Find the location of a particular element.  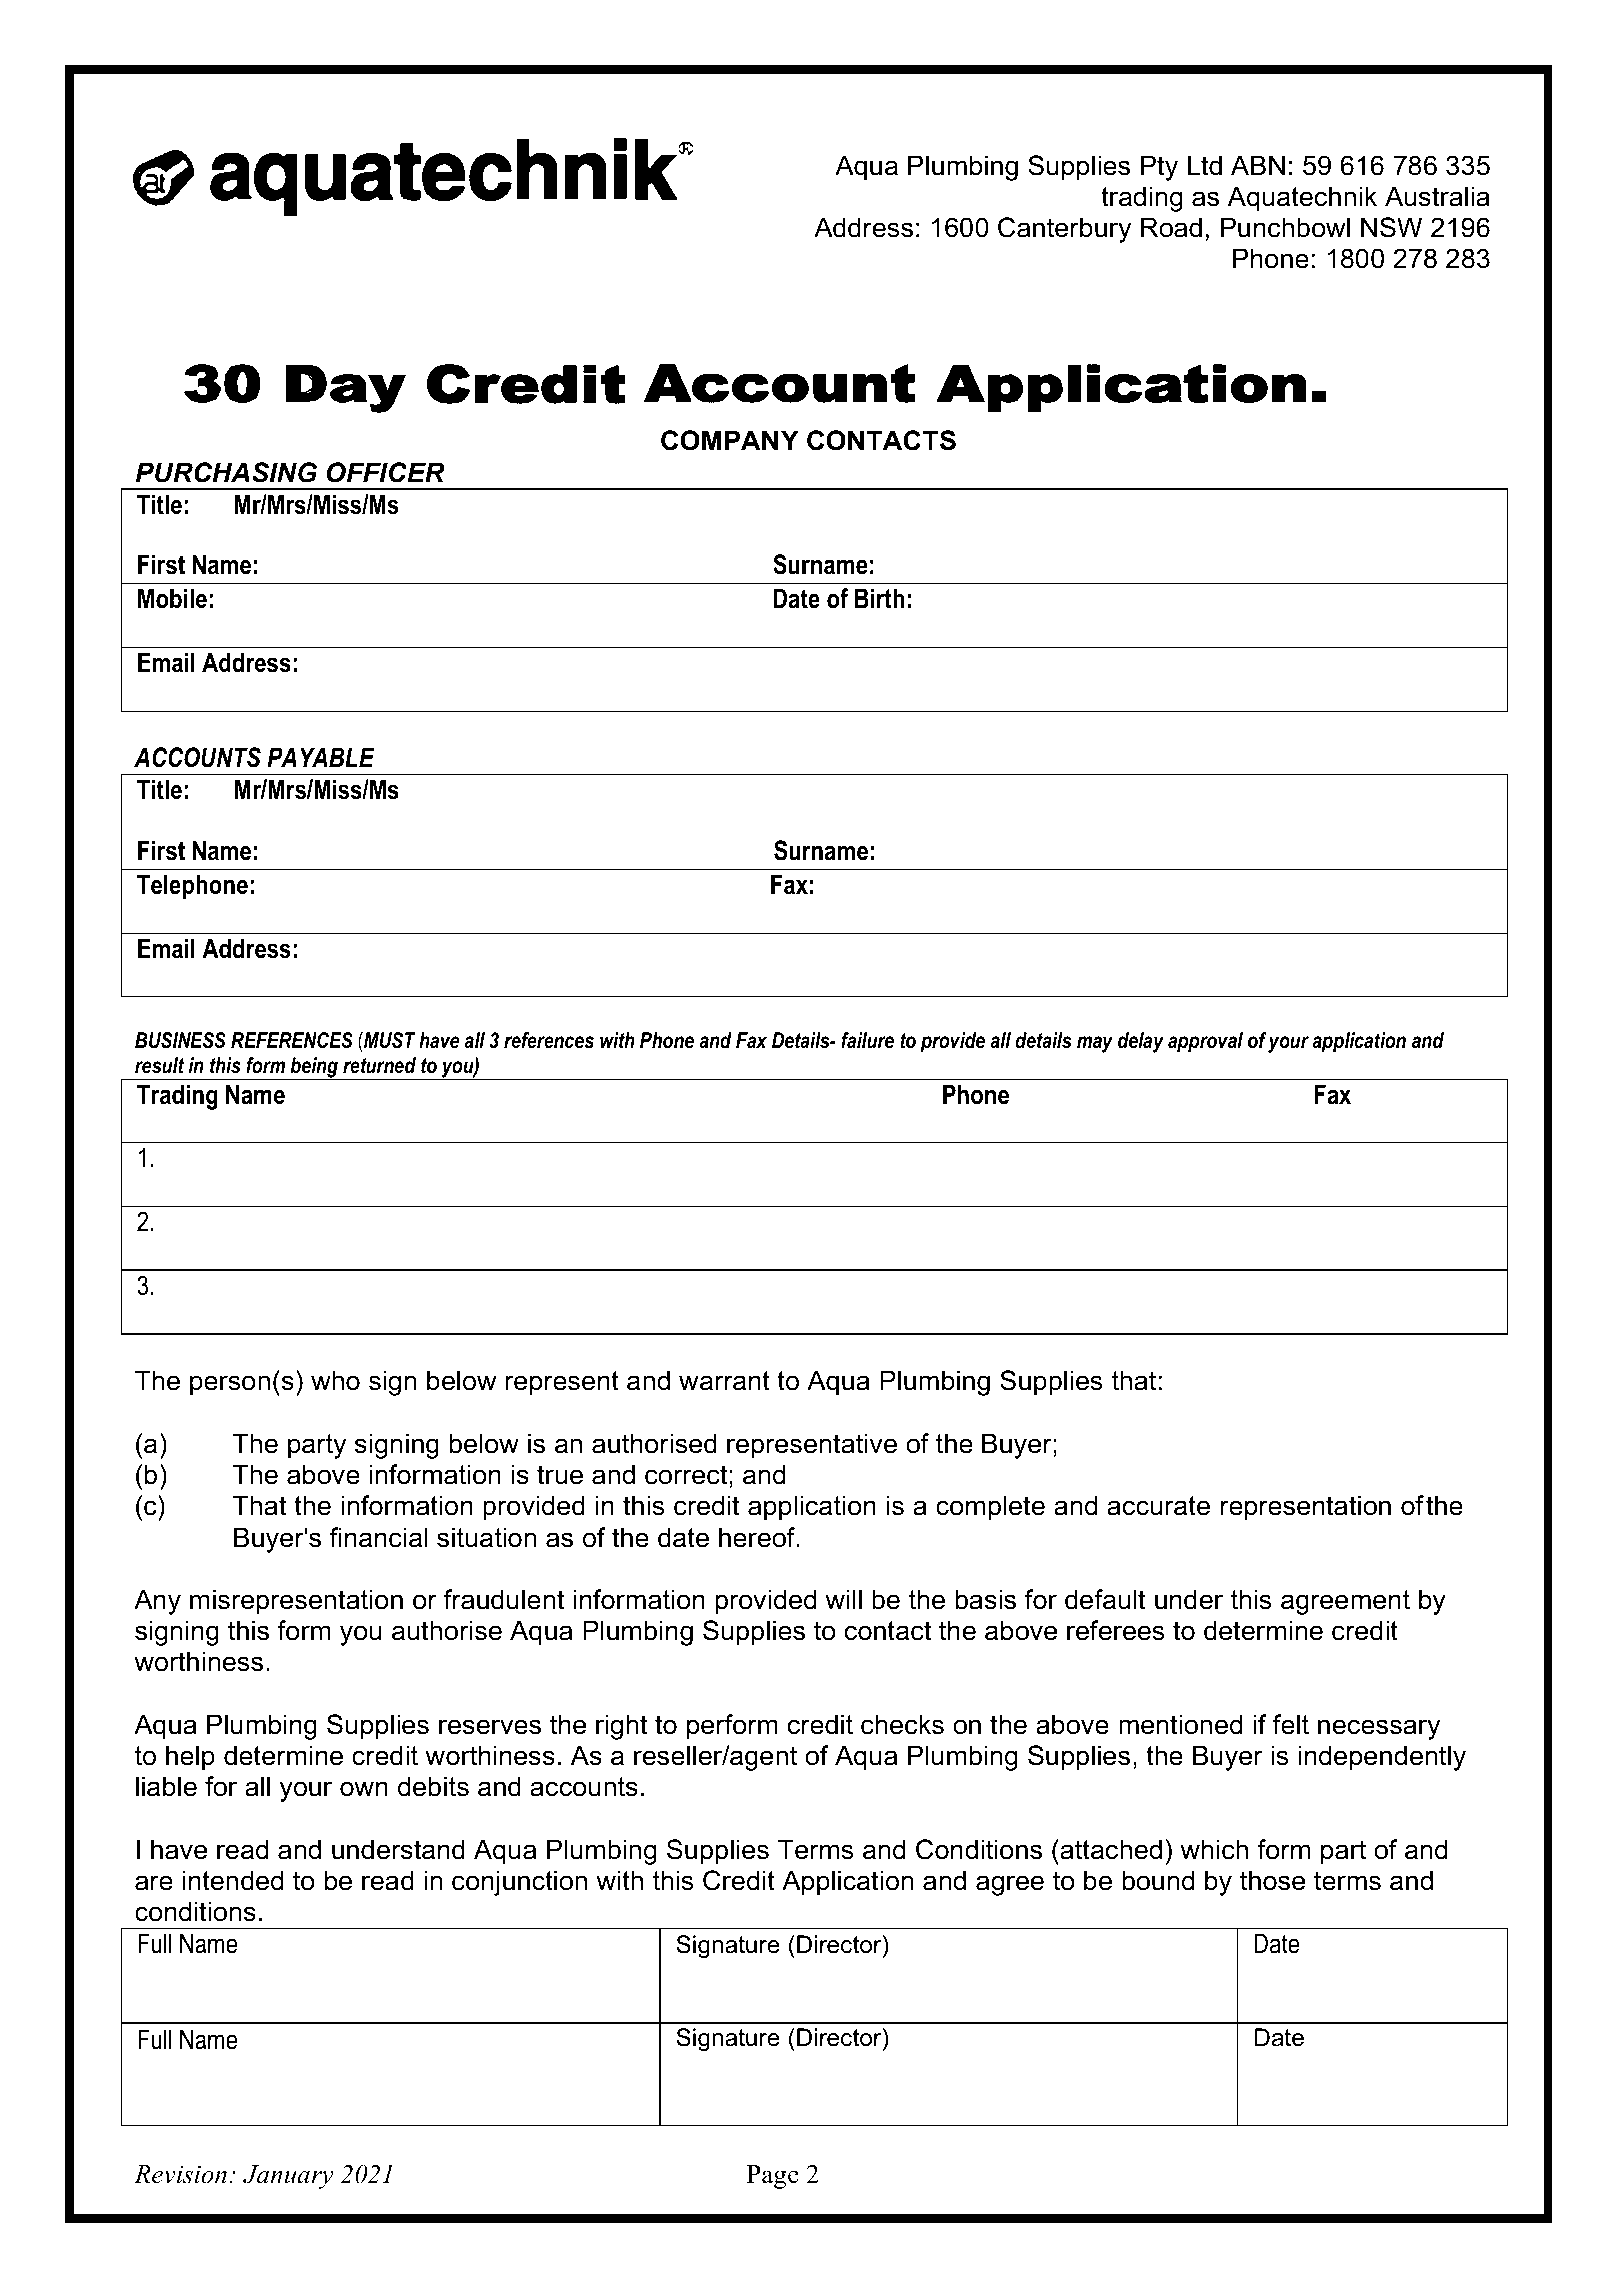

being is located at coordinates (314, 1068).
